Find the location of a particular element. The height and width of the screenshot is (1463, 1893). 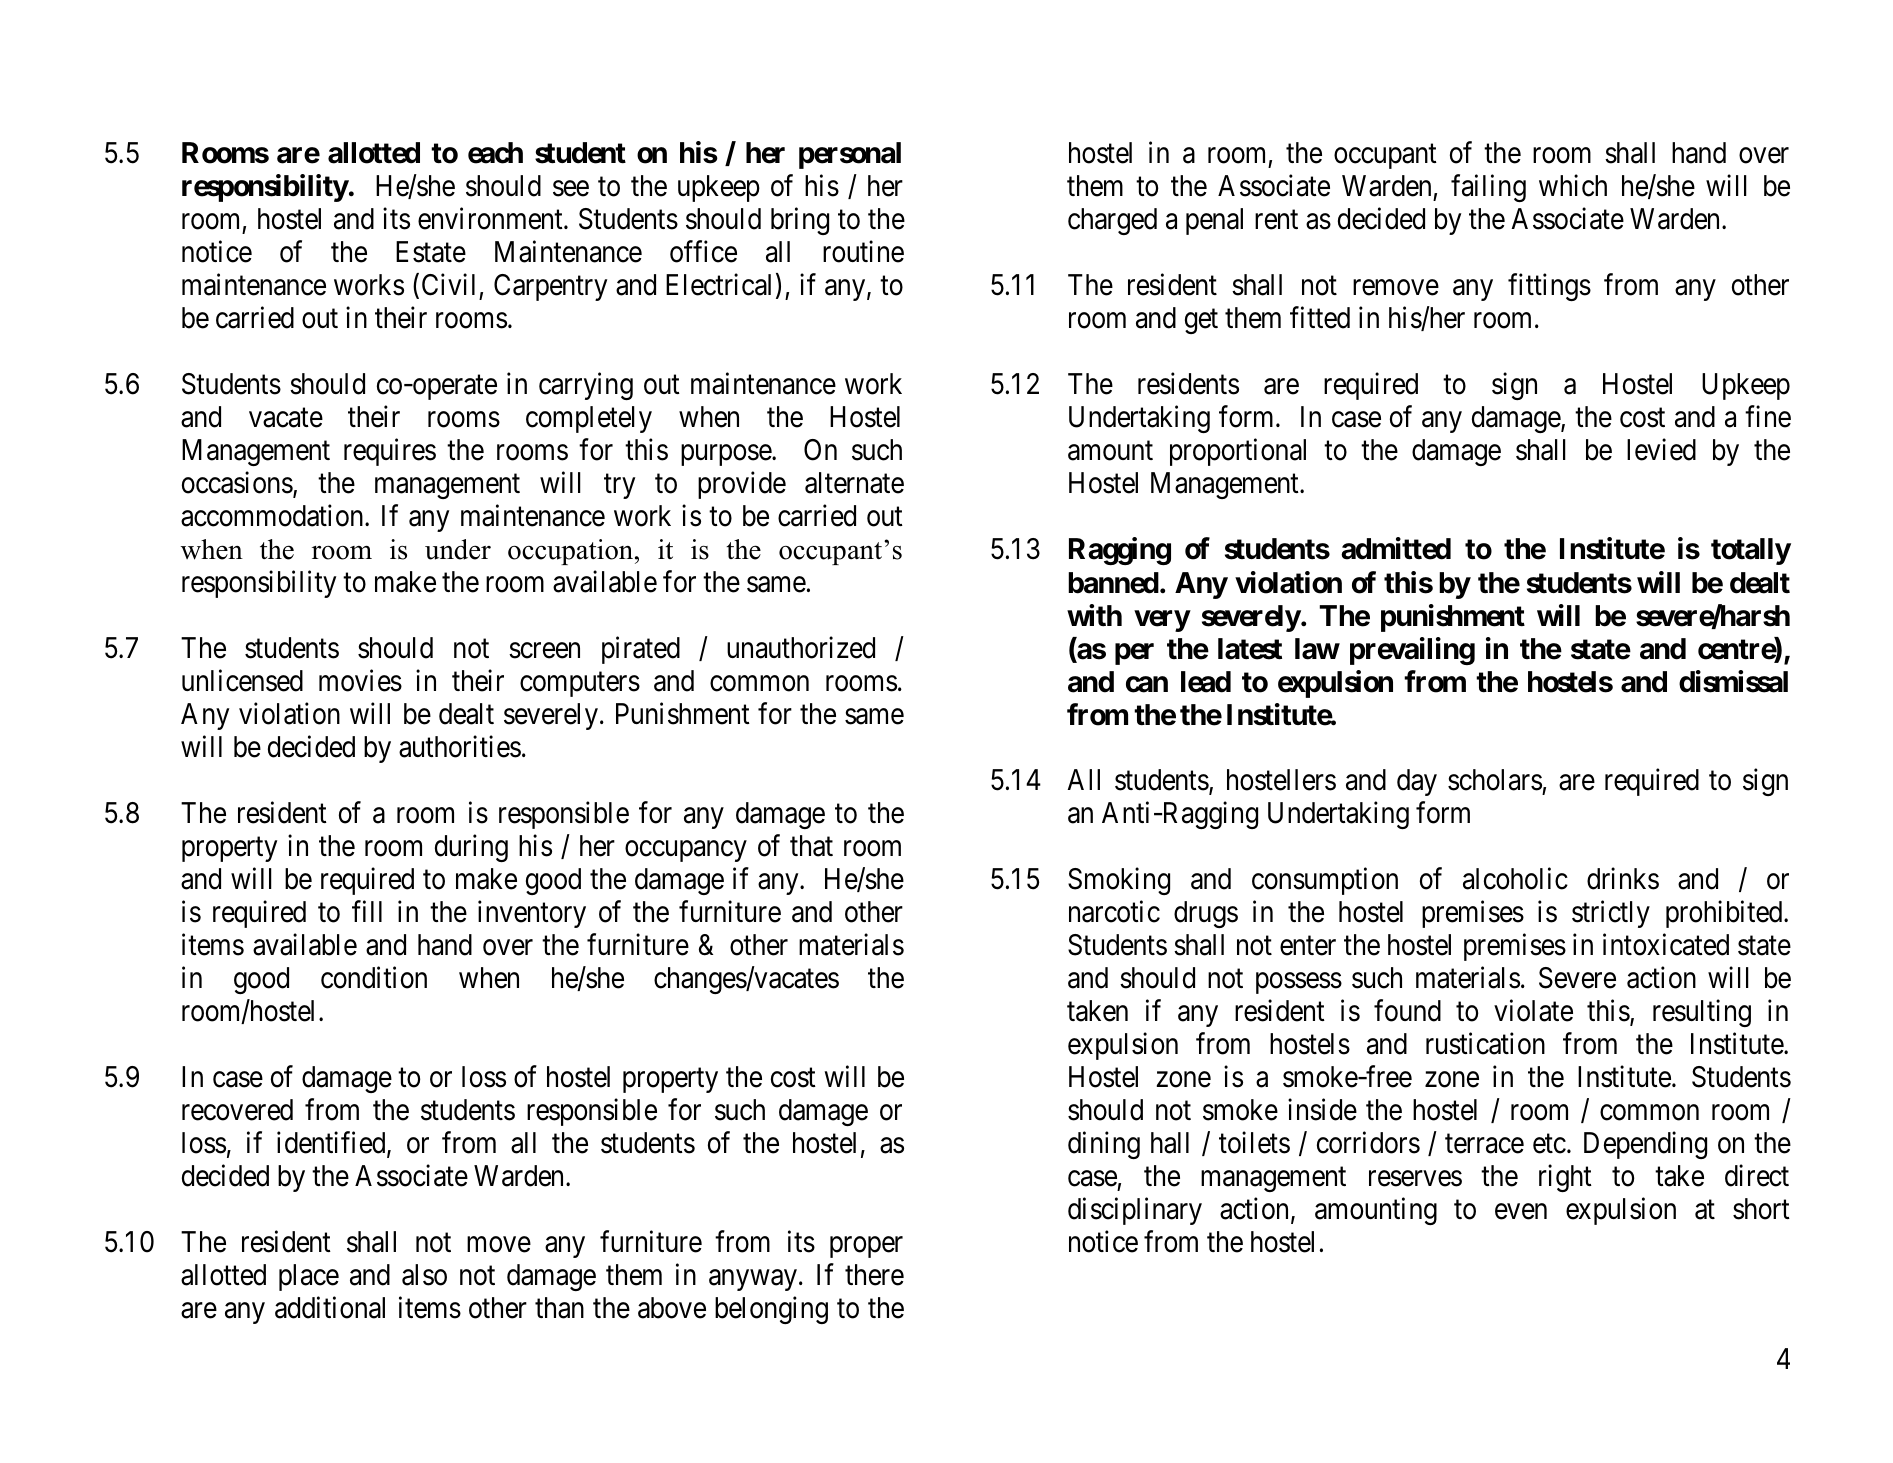

movies is located at coordinates (360, 680).
